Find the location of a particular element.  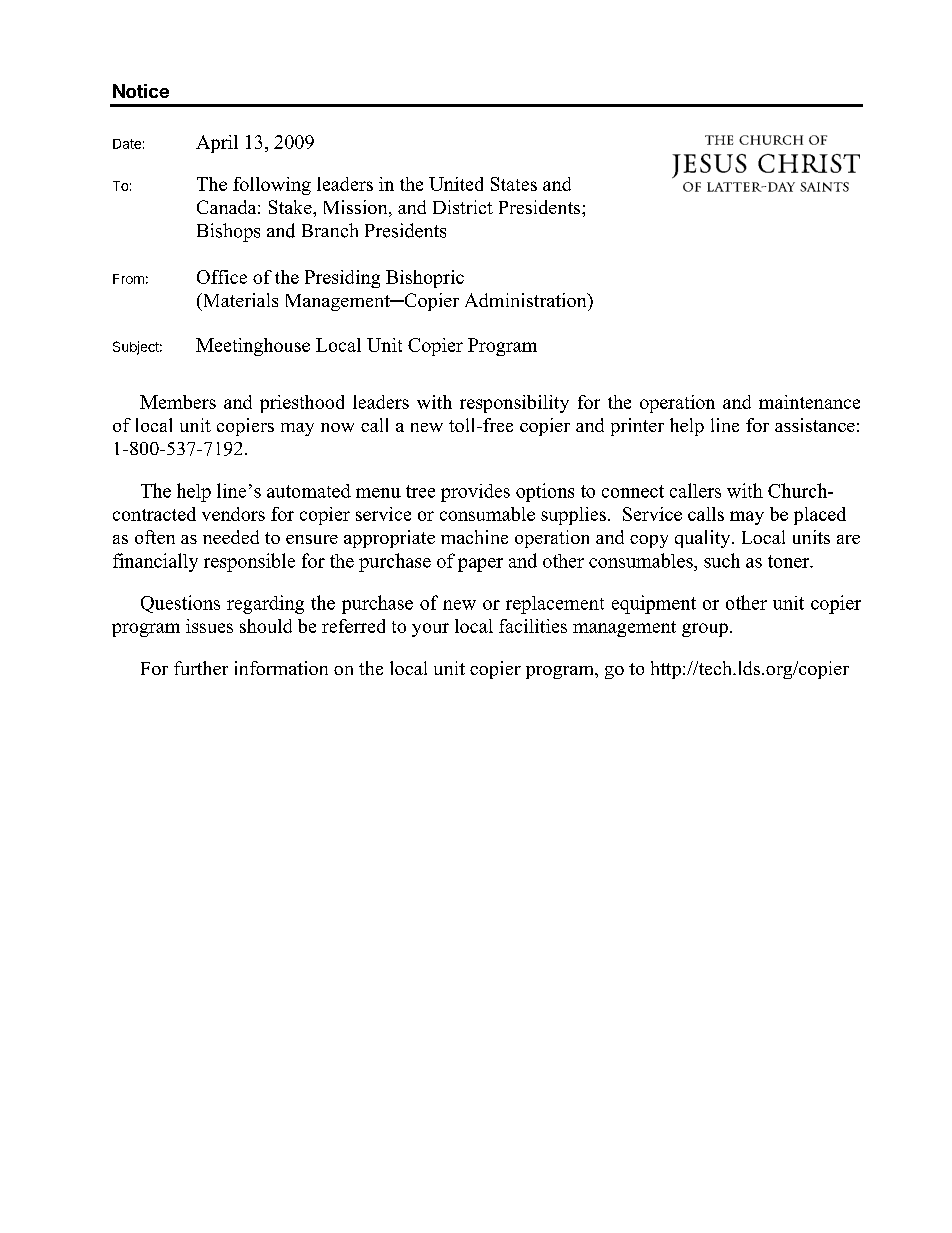

Notice is located at coordinates (141, 91).
